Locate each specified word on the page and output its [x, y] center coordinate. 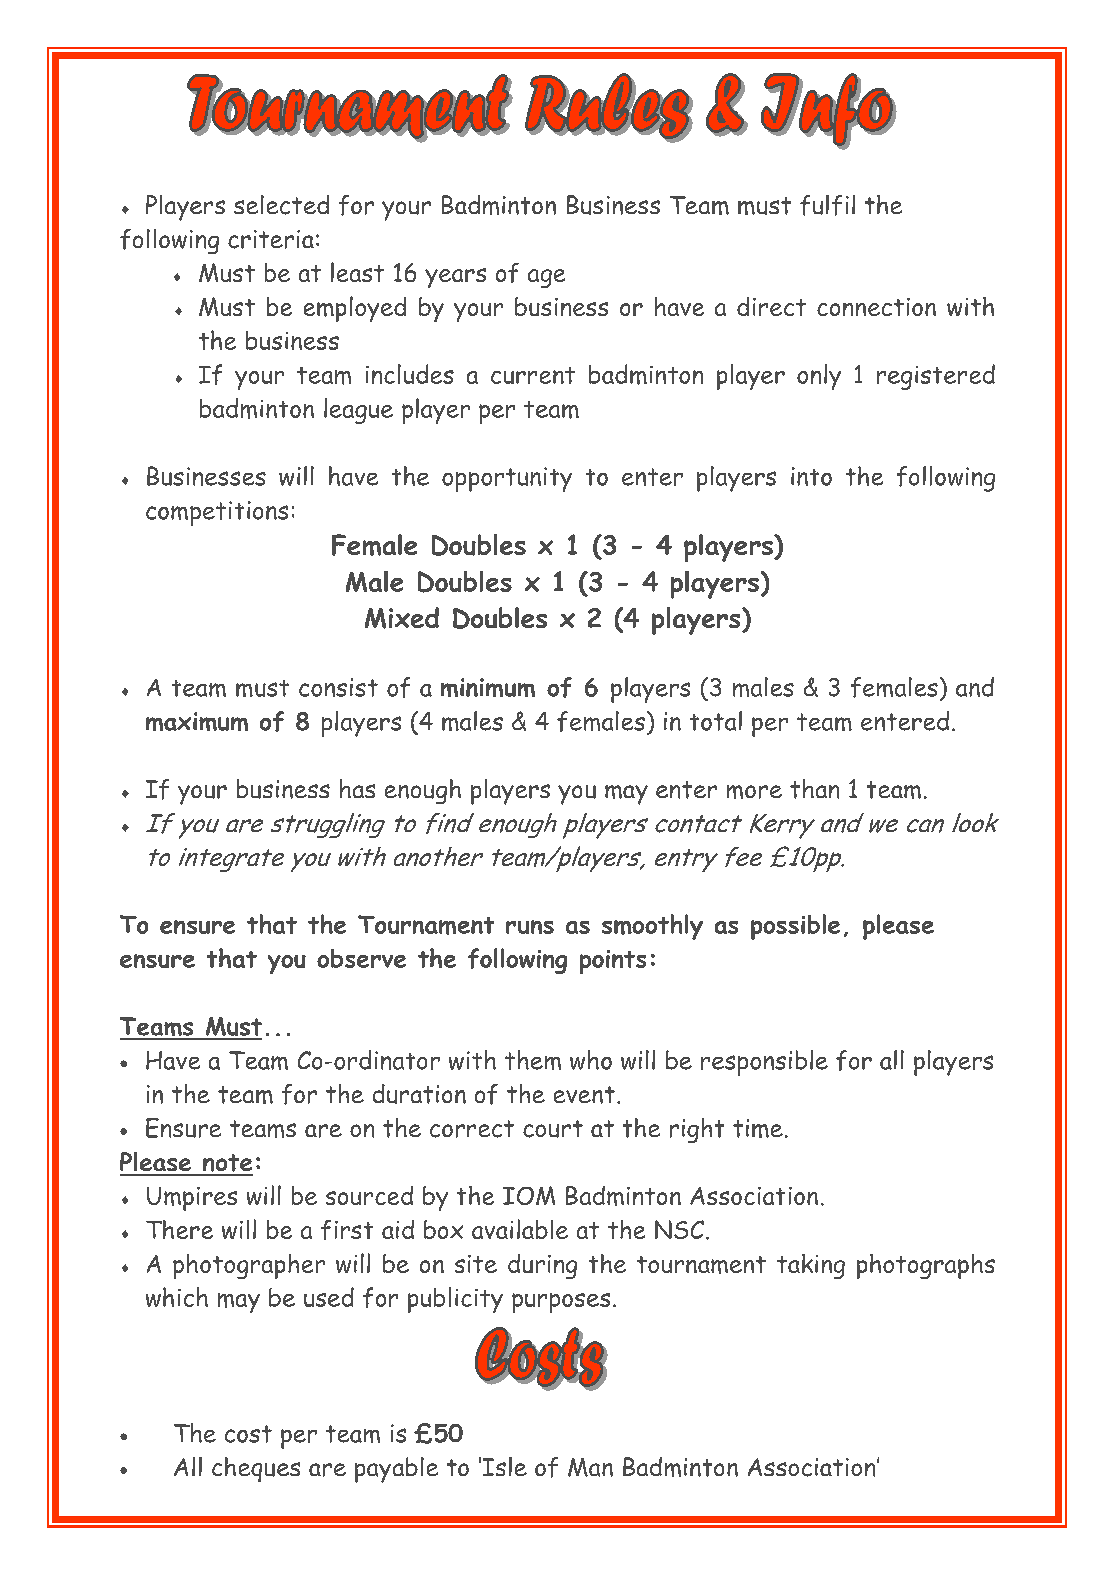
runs [530, 927]
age [546, 278]
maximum [197, 721]
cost [248, 1434]
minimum [488, 687]
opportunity [507, 479]
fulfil [827, 205]
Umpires [192, 1199]
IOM [529, 1195]
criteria [271, 239]
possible [795, 927]
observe [361, 958]
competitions [217, 513]
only [819, 377]
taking [811, 1266]
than [814, 789]
